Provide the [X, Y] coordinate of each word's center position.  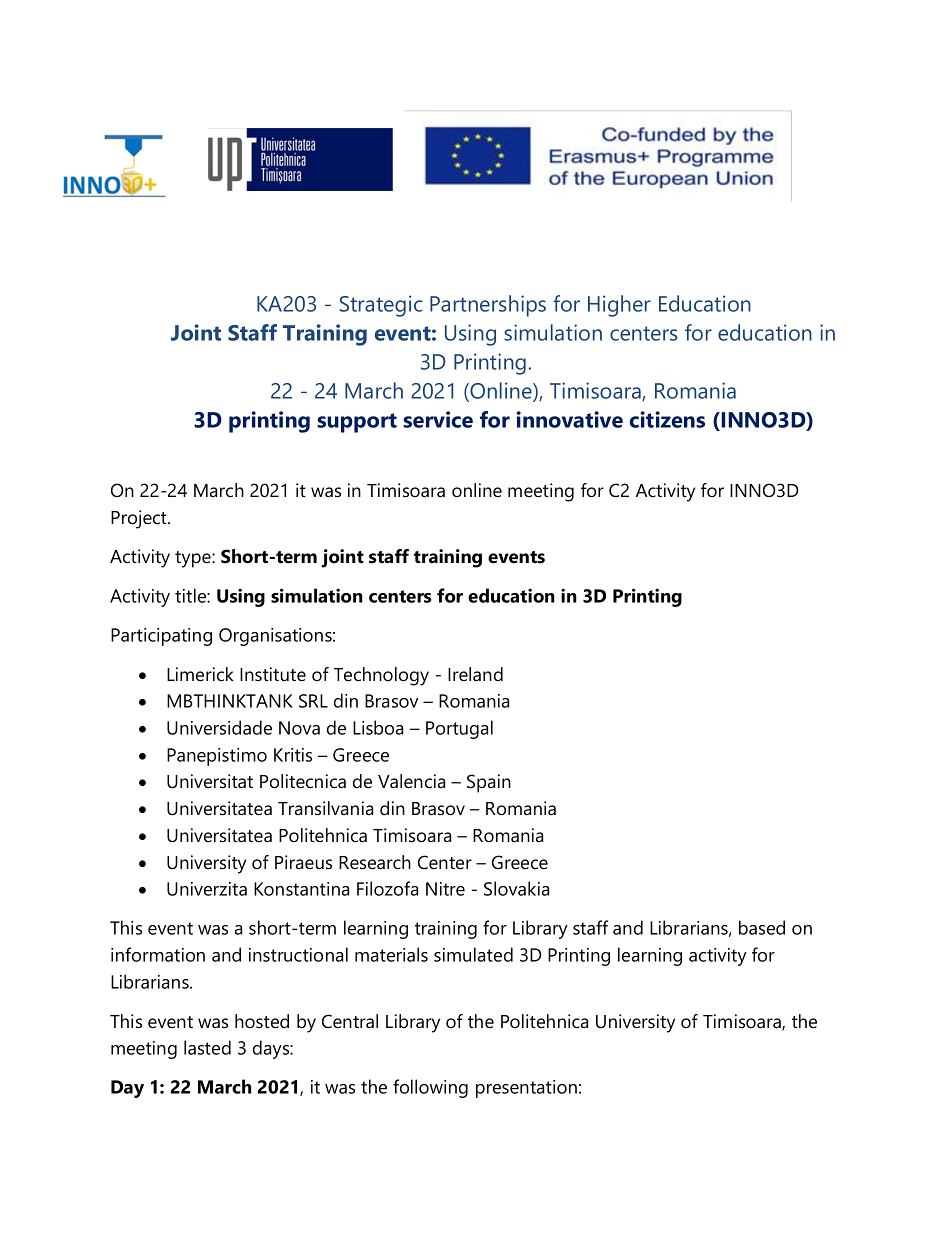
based [762, 927]
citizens [667, 419]
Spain [489, 783]
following [430, 1088]
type [194, 559]
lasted [207, 1047]
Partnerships [488, 306]
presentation [526, 1089]
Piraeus [303, 862]
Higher [619, 306]
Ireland [475, 674]
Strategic [381, 306]
